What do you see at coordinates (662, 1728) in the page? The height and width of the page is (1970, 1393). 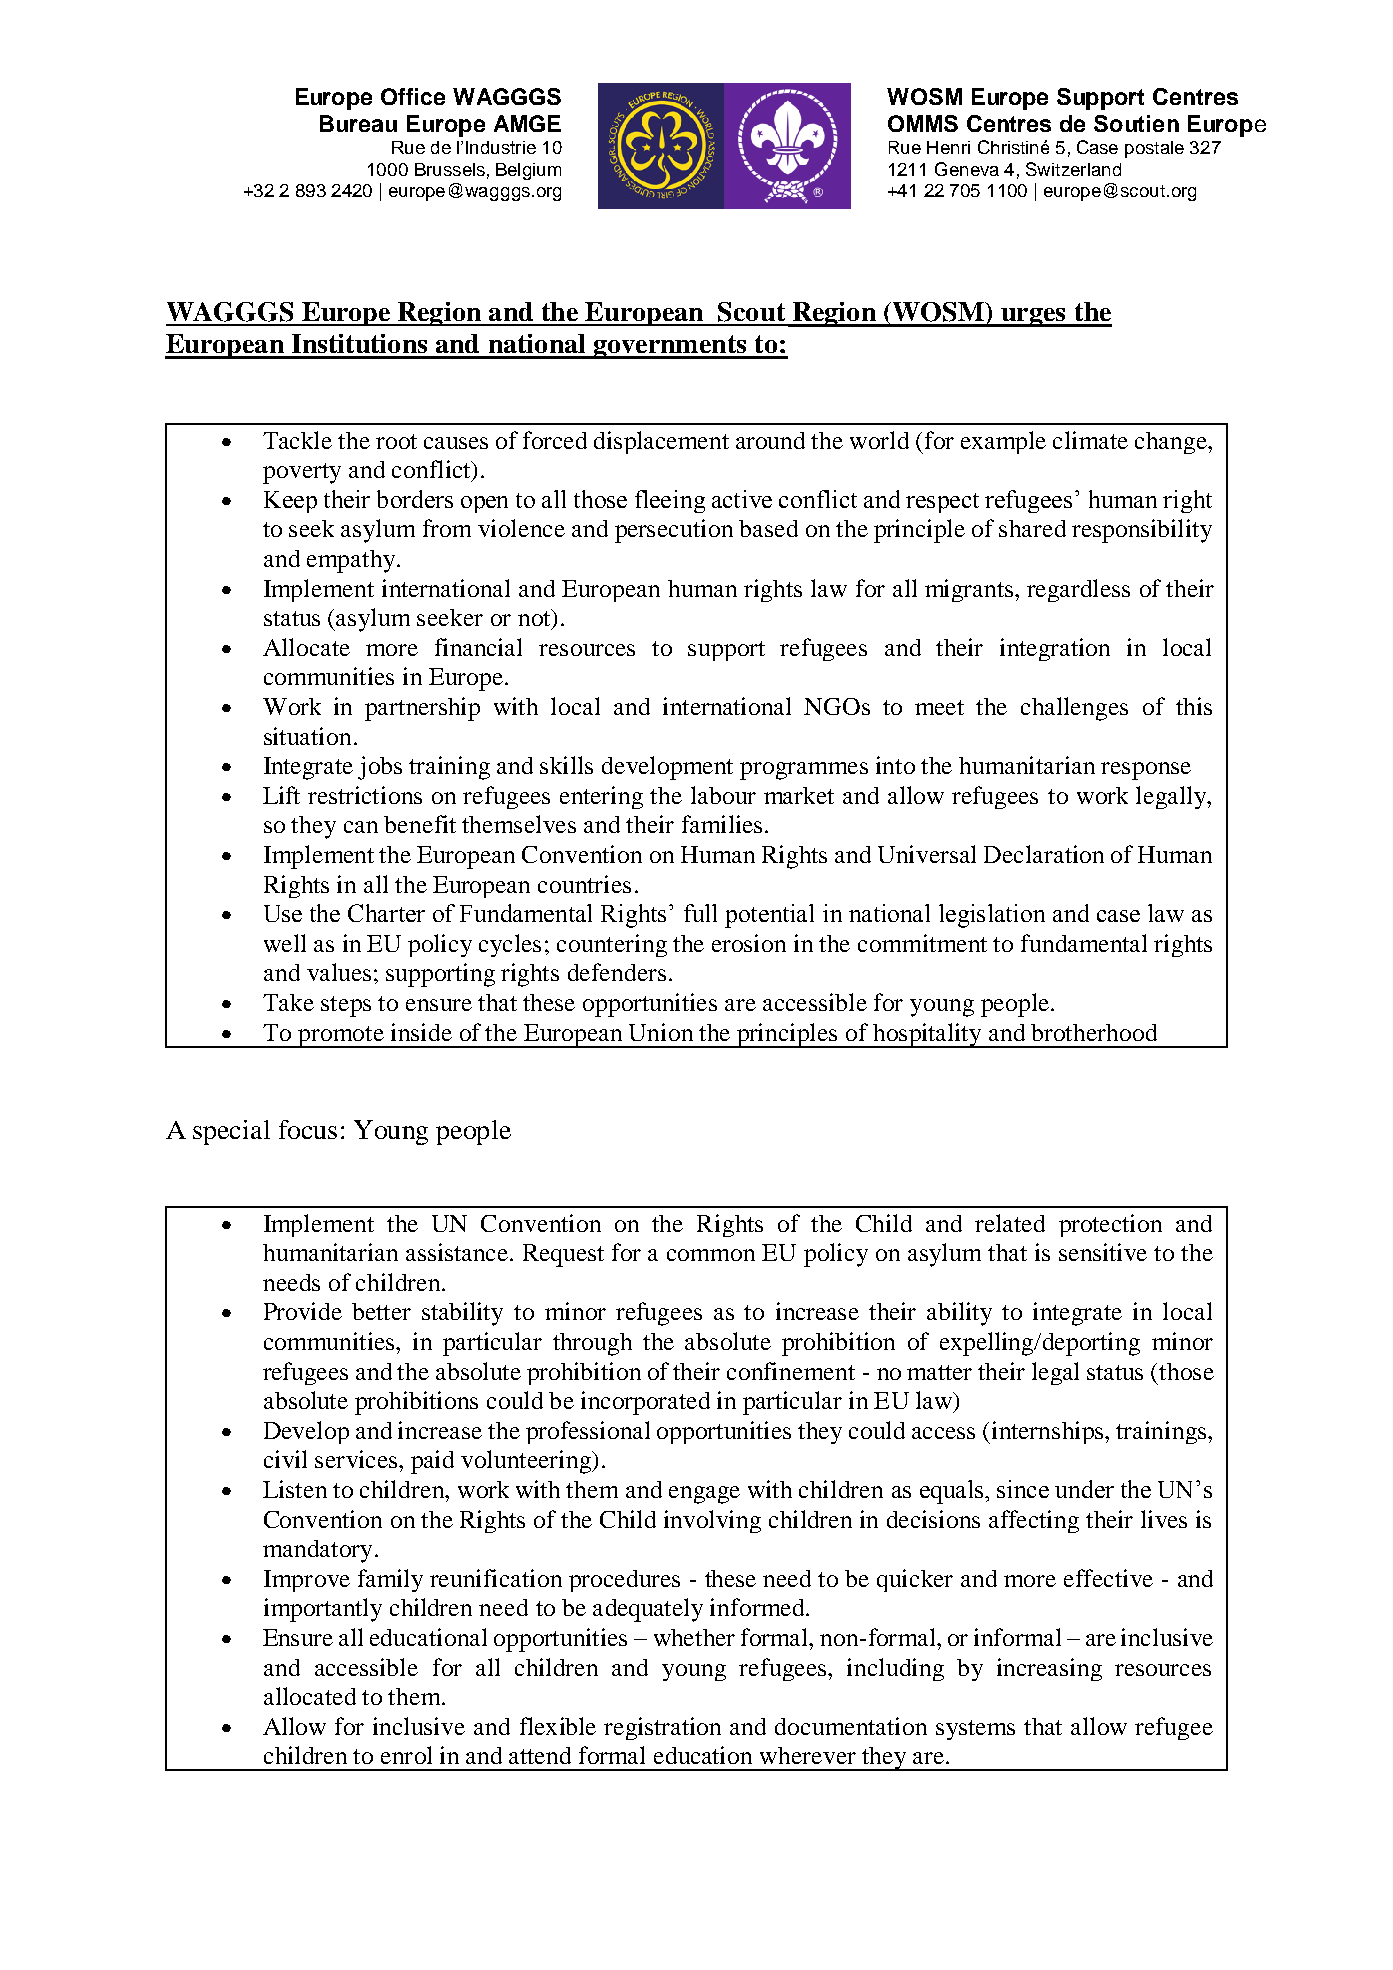 I see `registration` at bounding box center [662, 1728].
